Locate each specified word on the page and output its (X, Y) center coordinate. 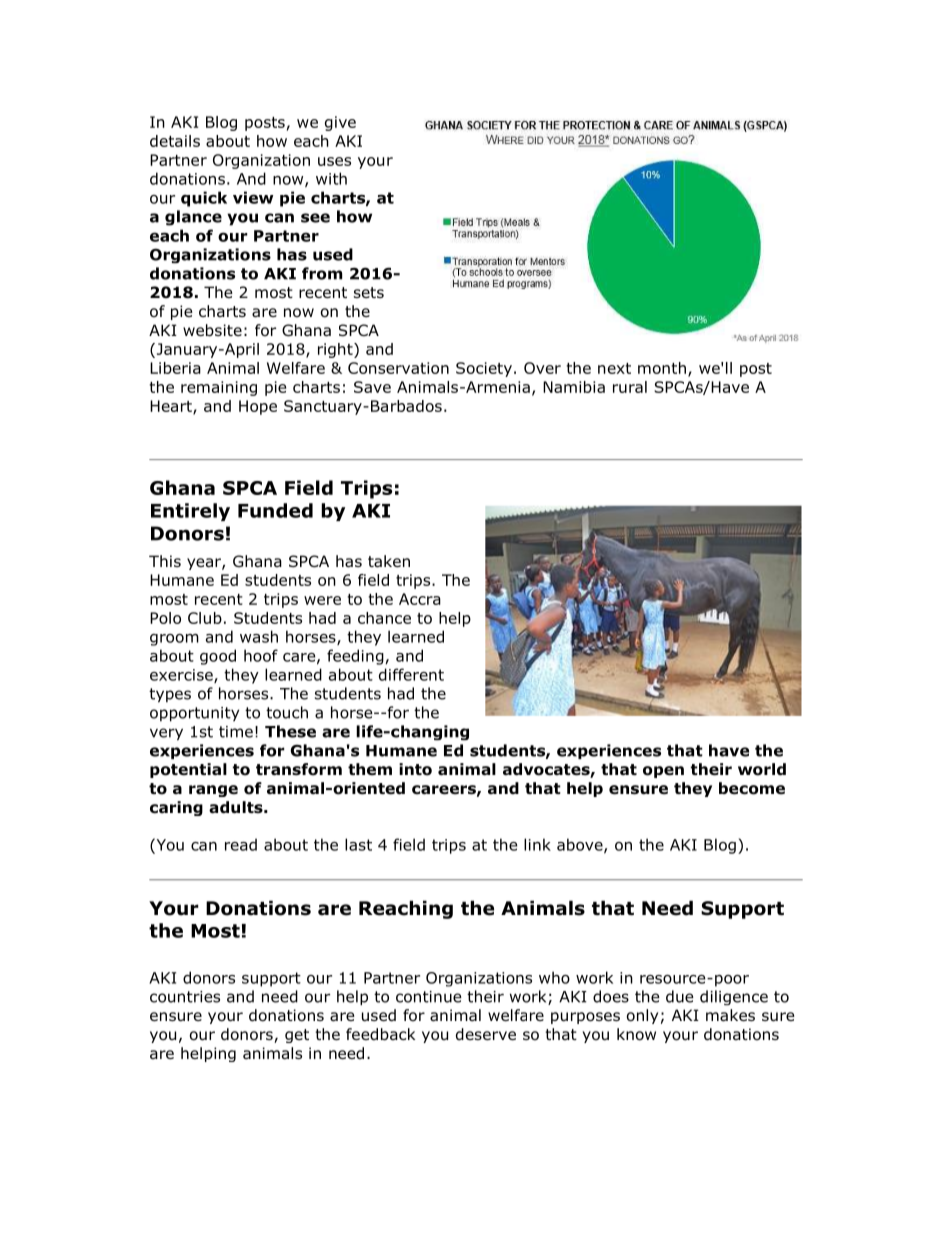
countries (185, 997)
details (175, 141)
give (340, 123)
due (680, 996)
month (662, 368)
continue (429, 997)
